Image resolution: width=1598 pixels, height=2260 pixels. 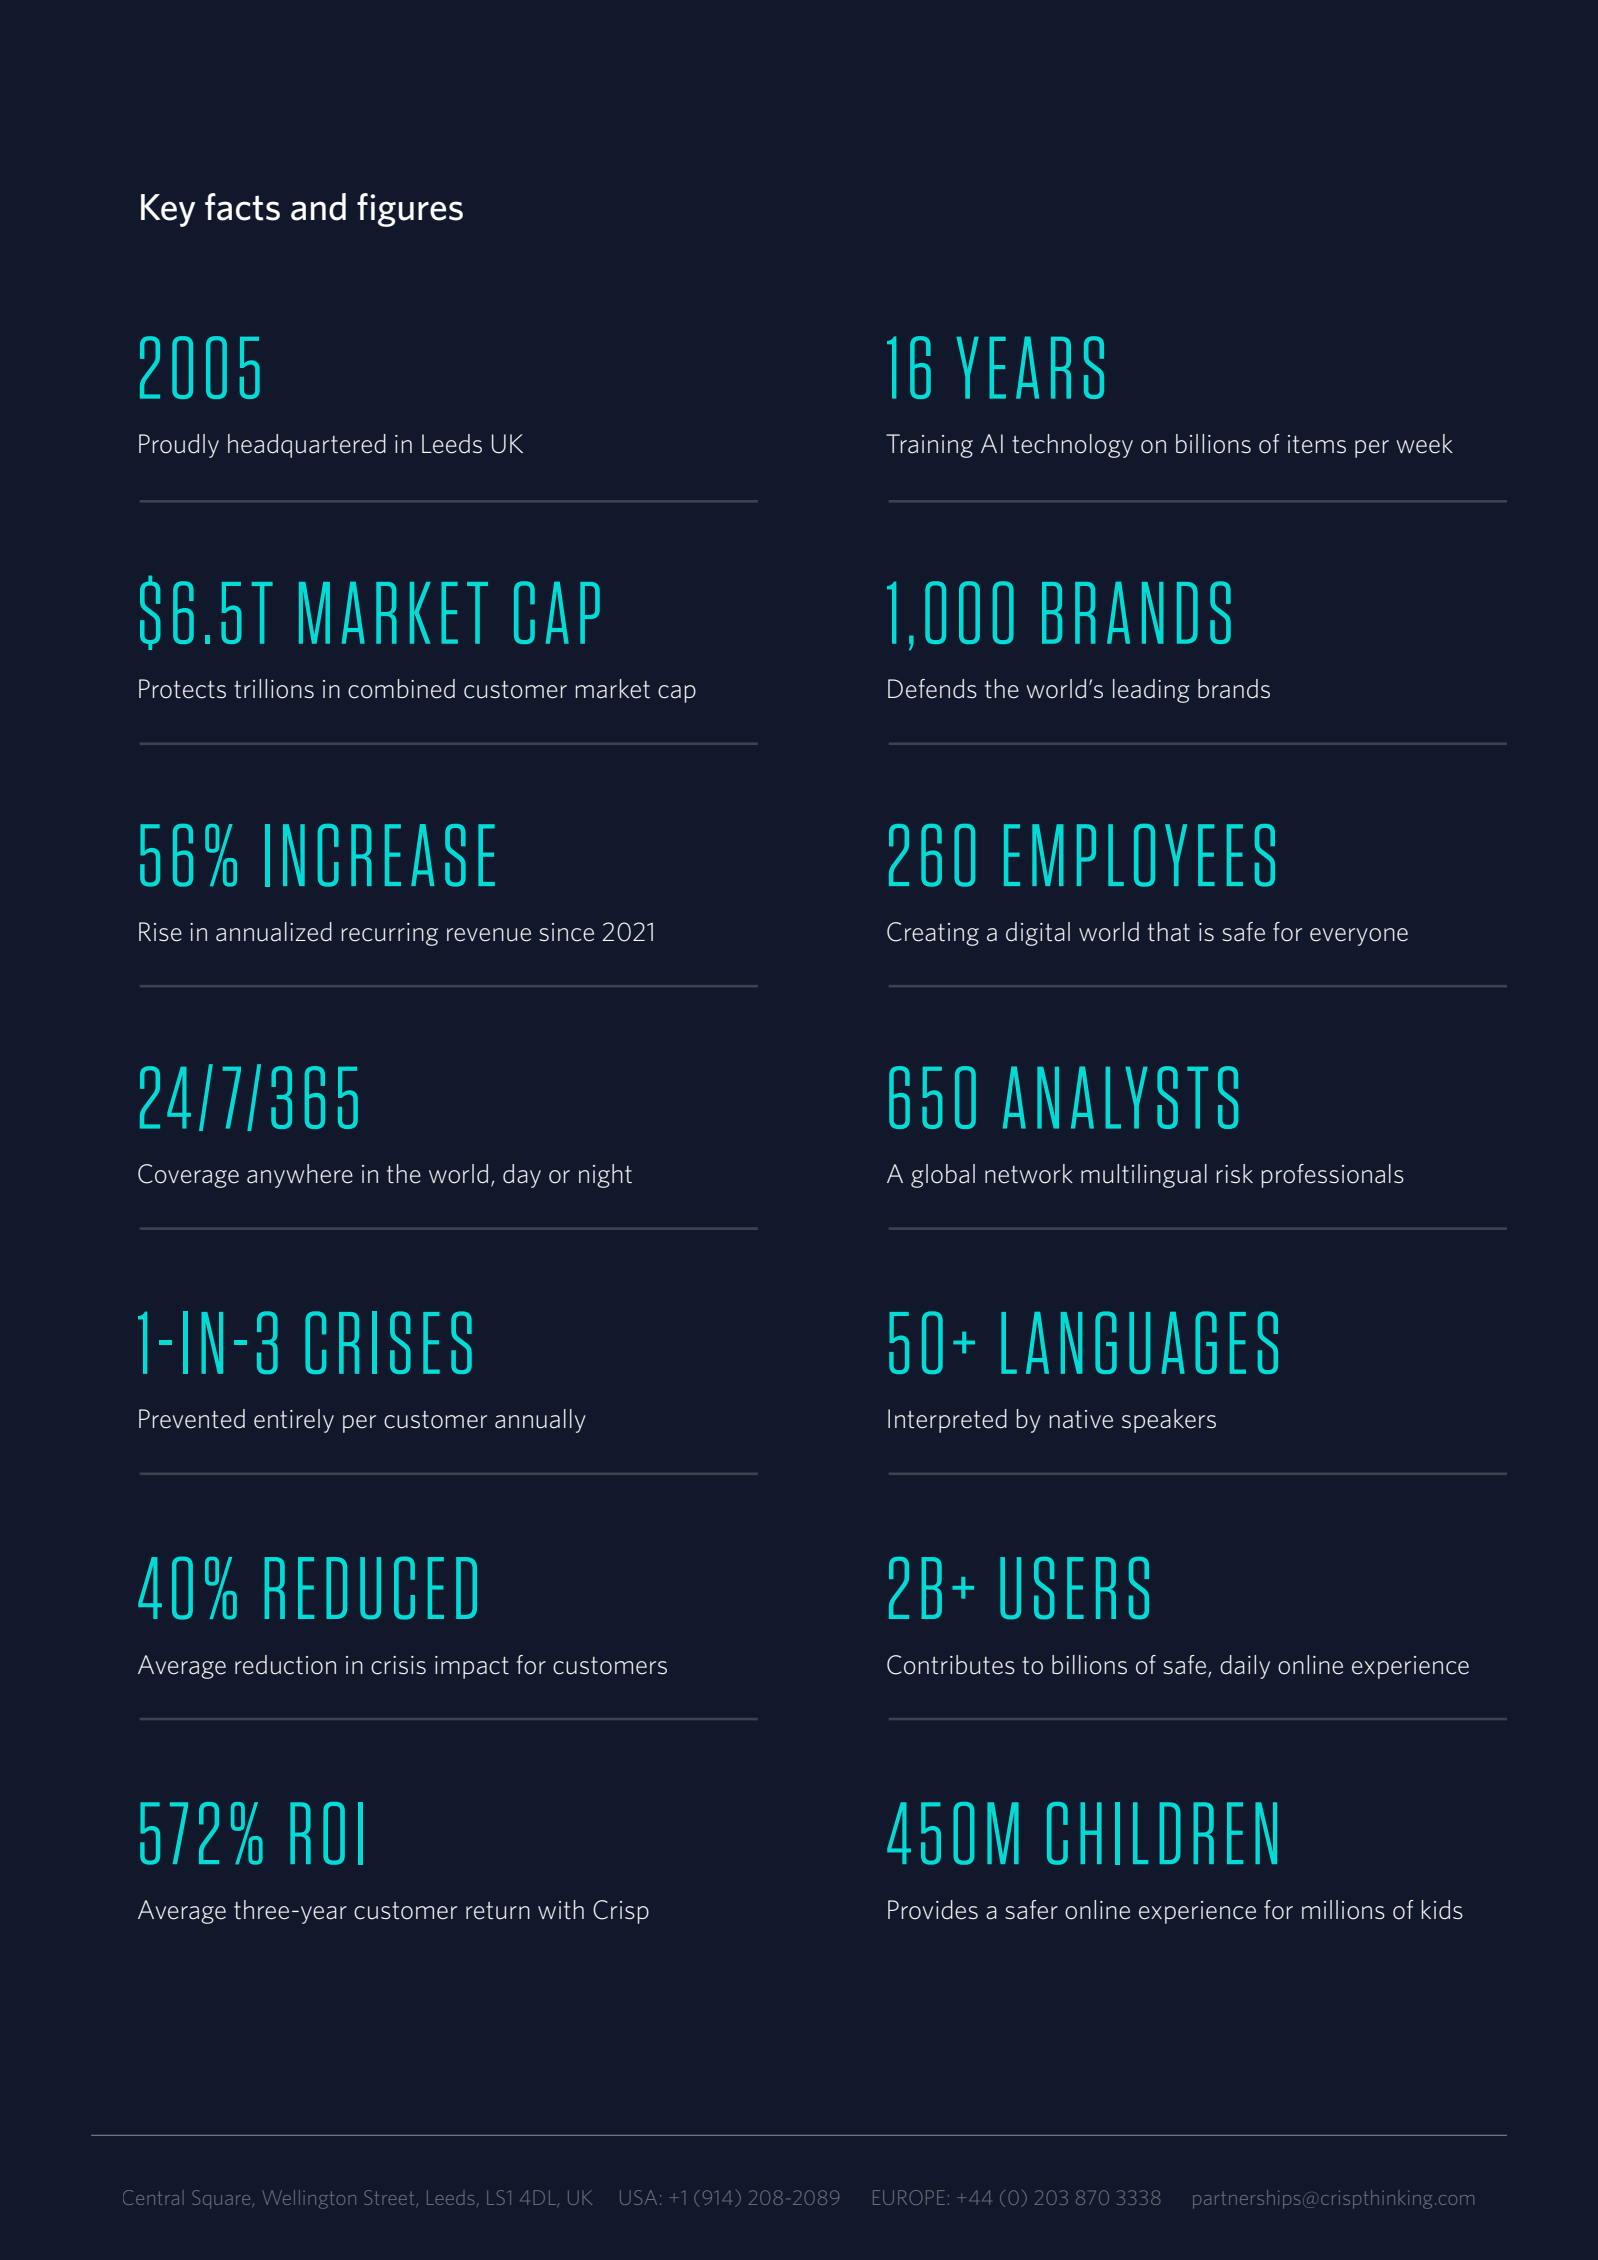 What do you see at coordinates (370, 1588) in the screenshot?
I see `REDUCED` at bounding box center [370, 1588].
